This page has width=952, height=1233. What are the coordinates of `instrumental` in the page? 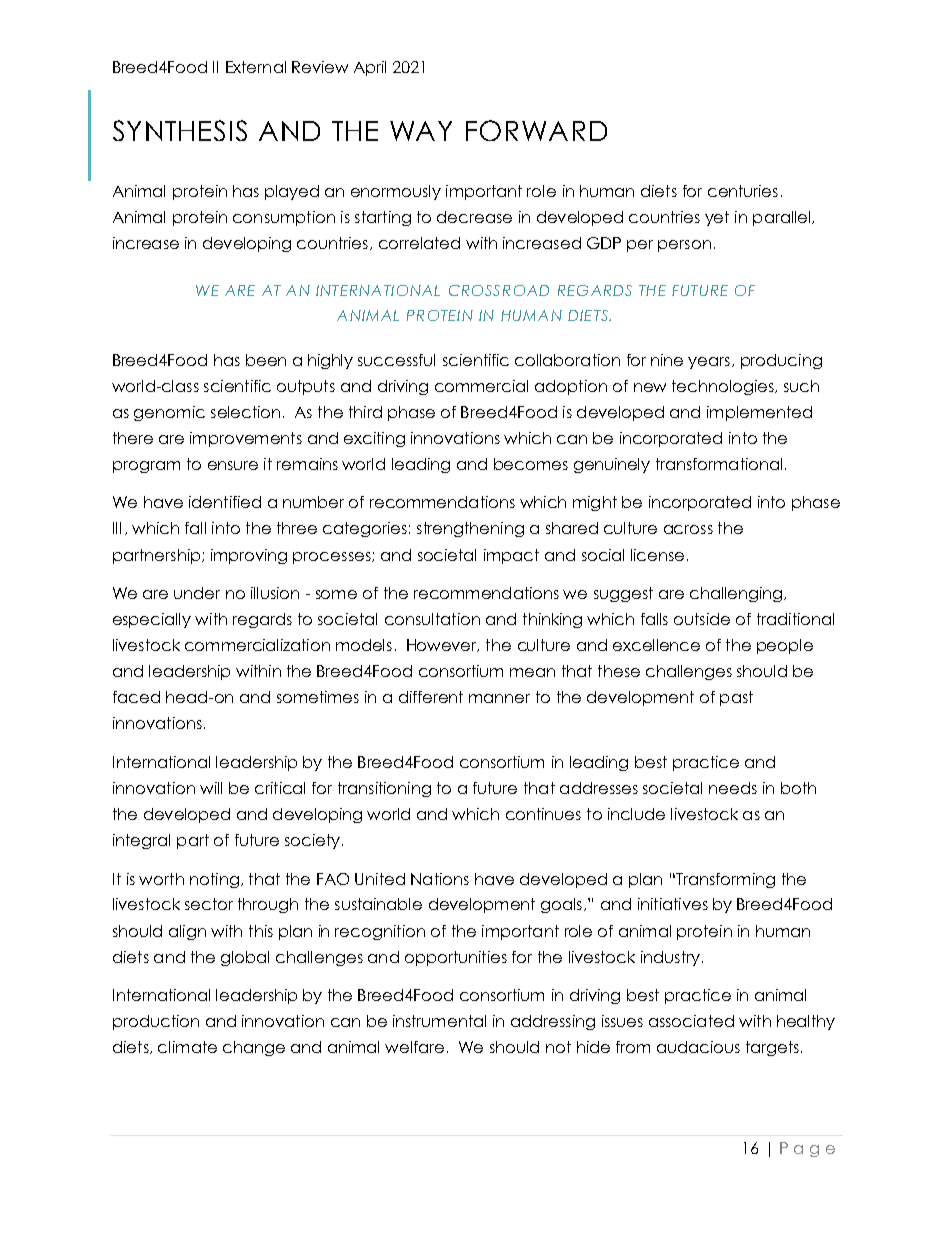 It's located at (439, 1021).
